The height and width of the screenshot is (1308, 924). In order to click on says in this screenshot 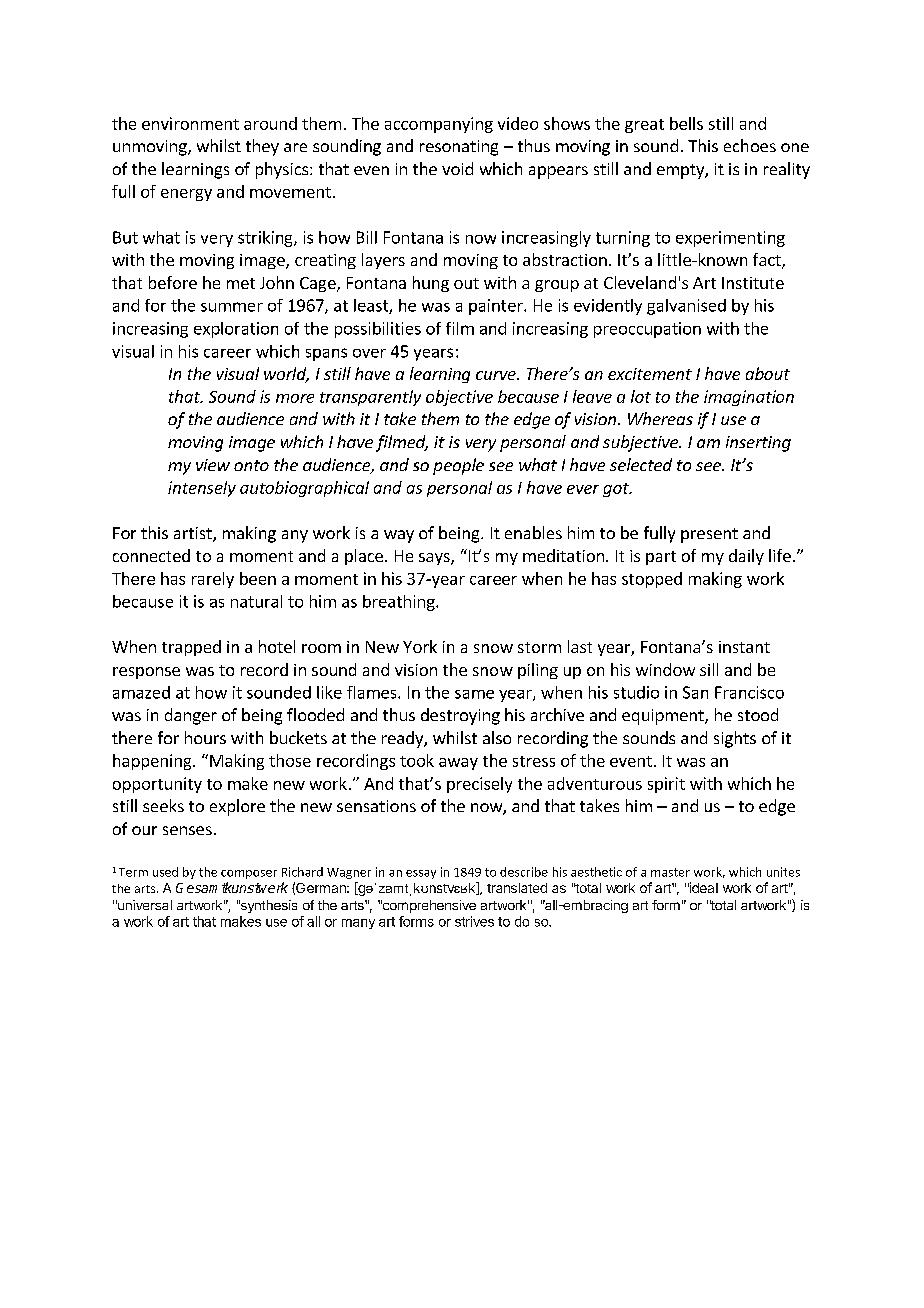, I will do `click(435, 559)`.
